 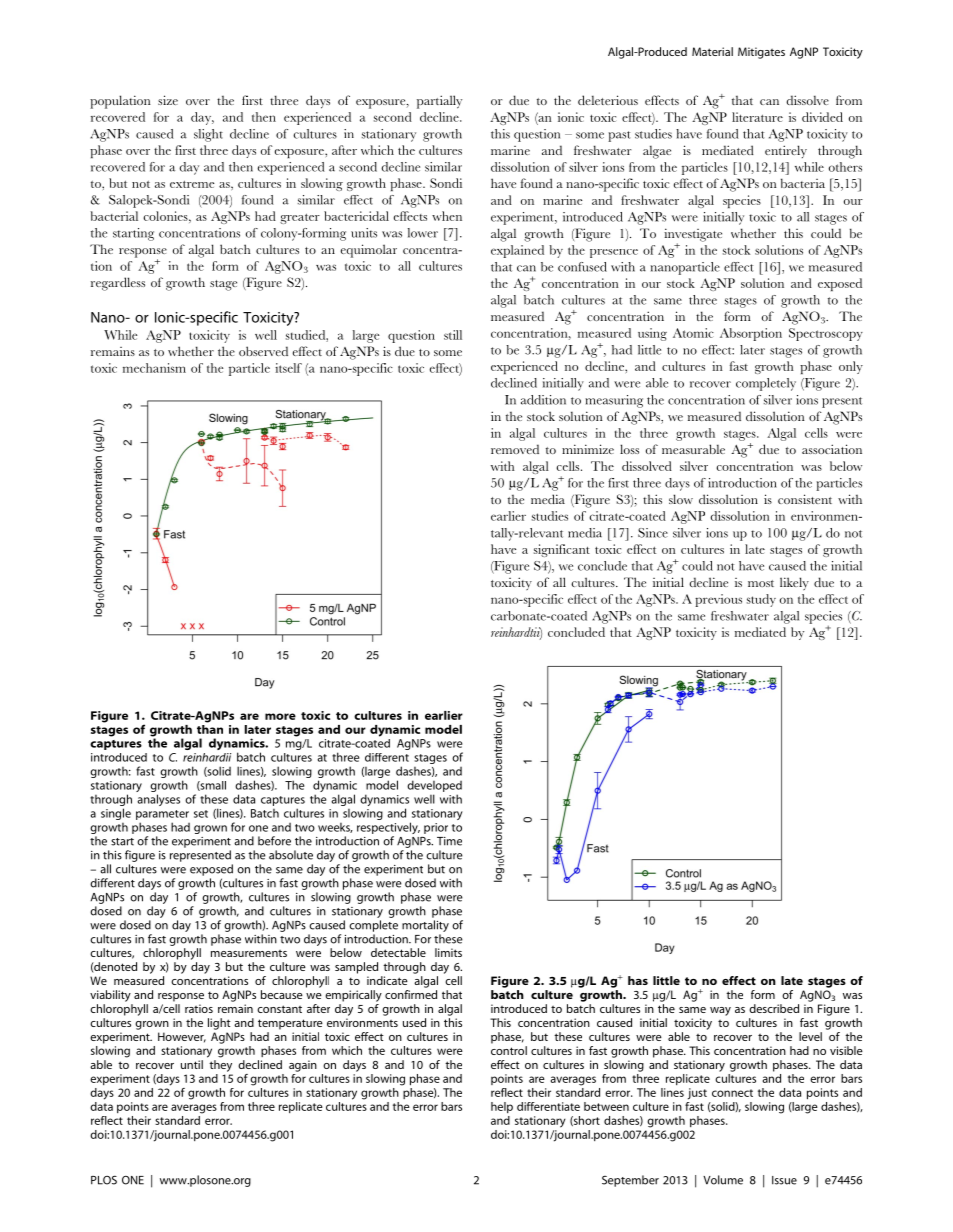 What do you see at coordinates (168, 100) in the screenshot?
I see `size` at bounding box center [168, 100].
